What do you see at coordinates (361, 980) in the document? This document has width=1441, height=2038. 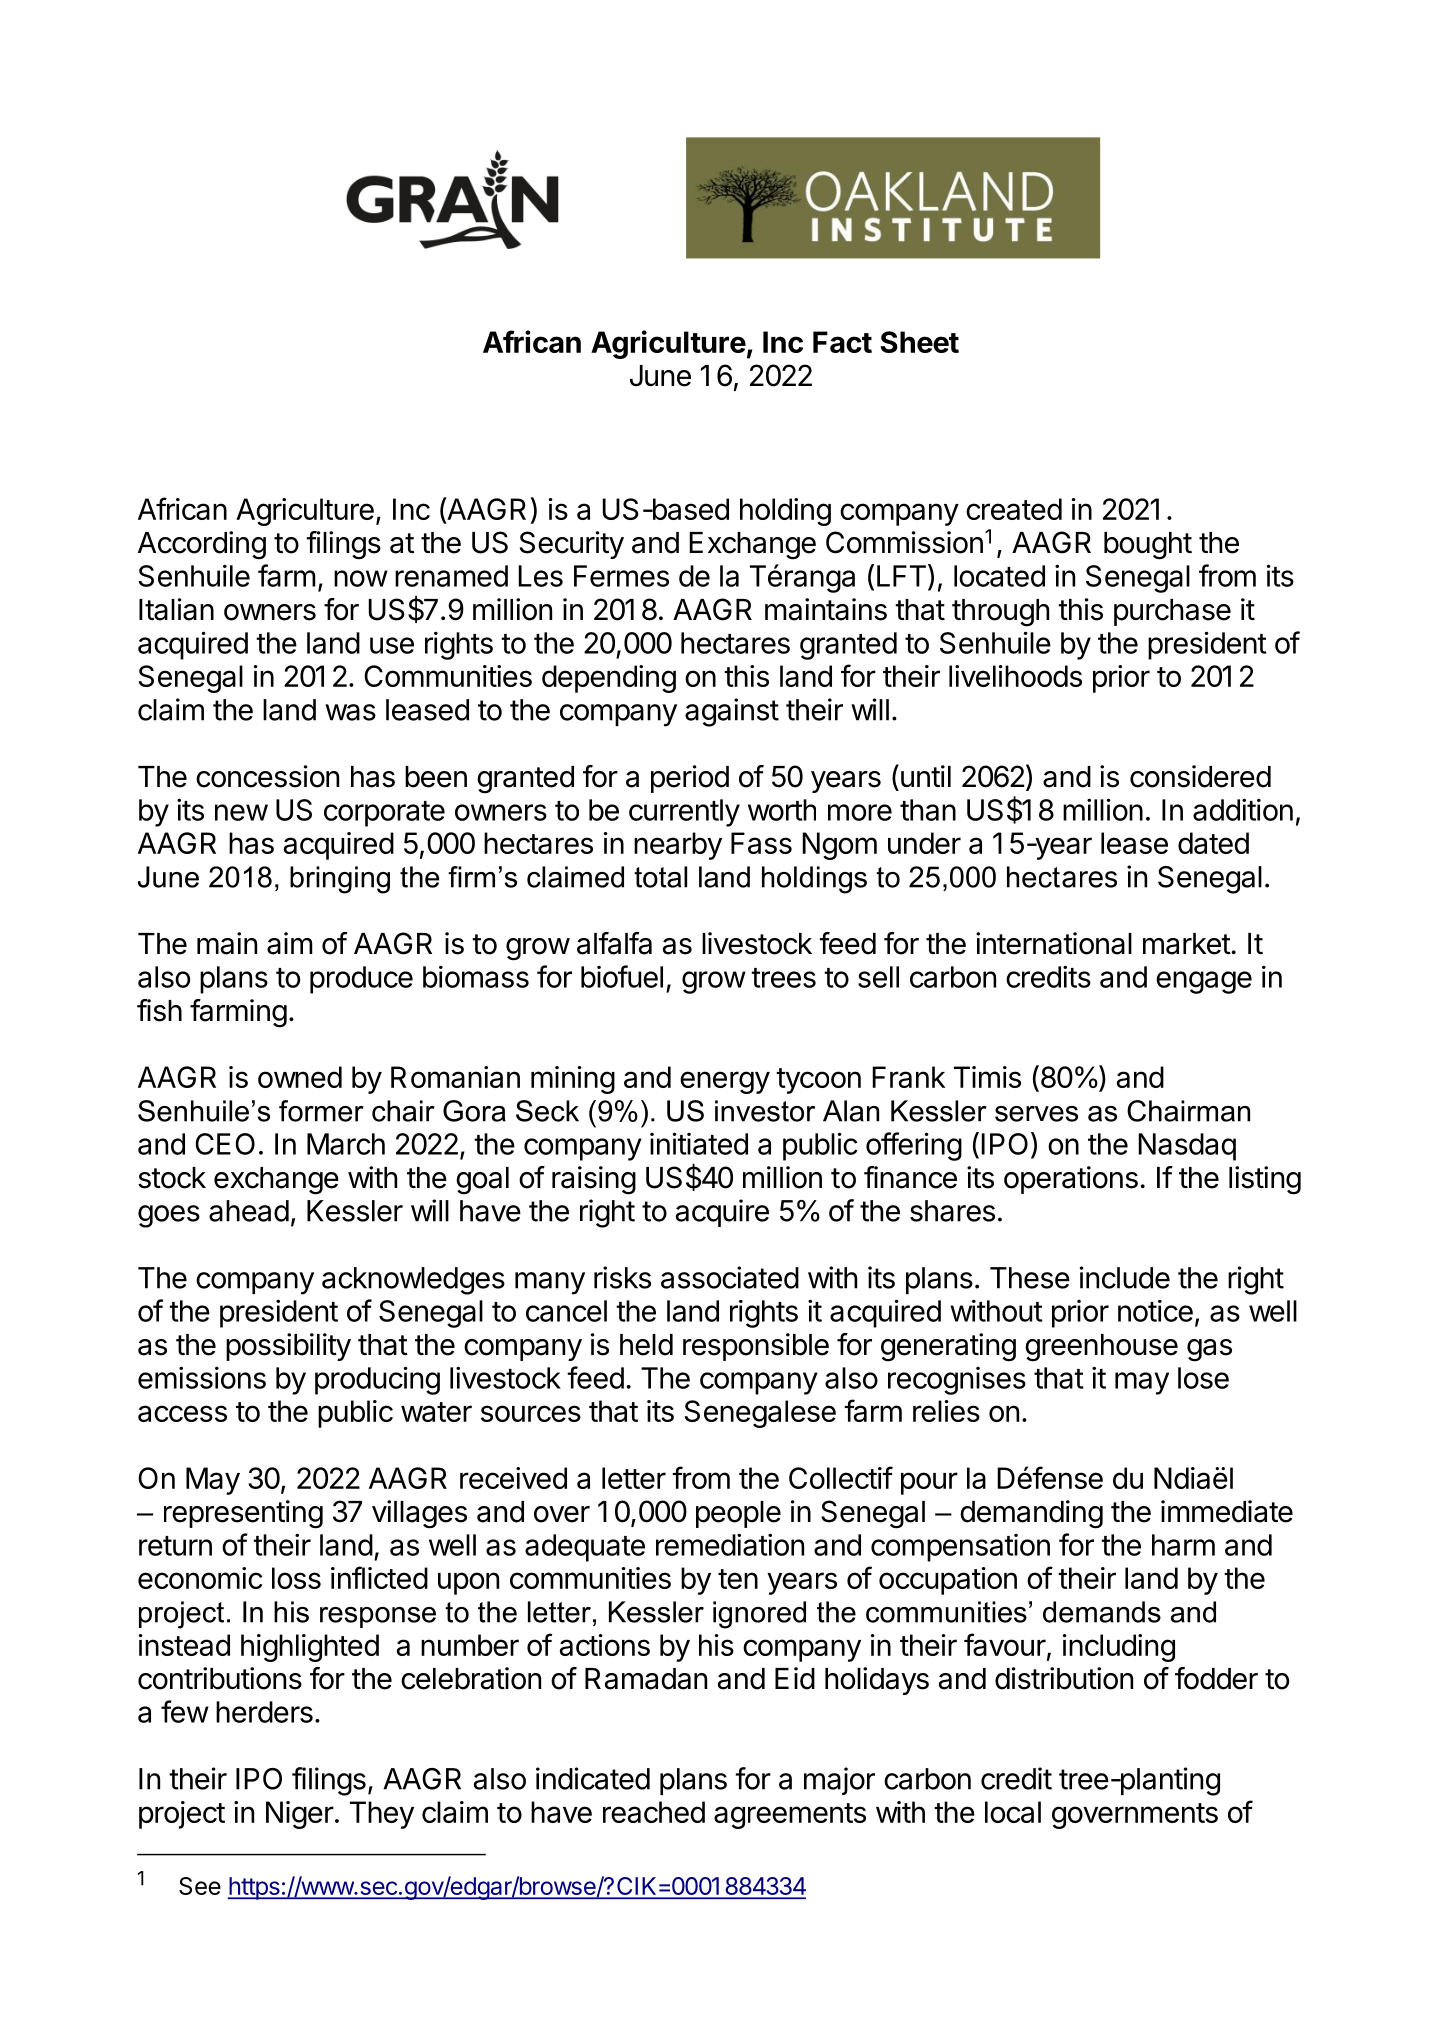 I see `produce` at bounding box center [361, 980].
